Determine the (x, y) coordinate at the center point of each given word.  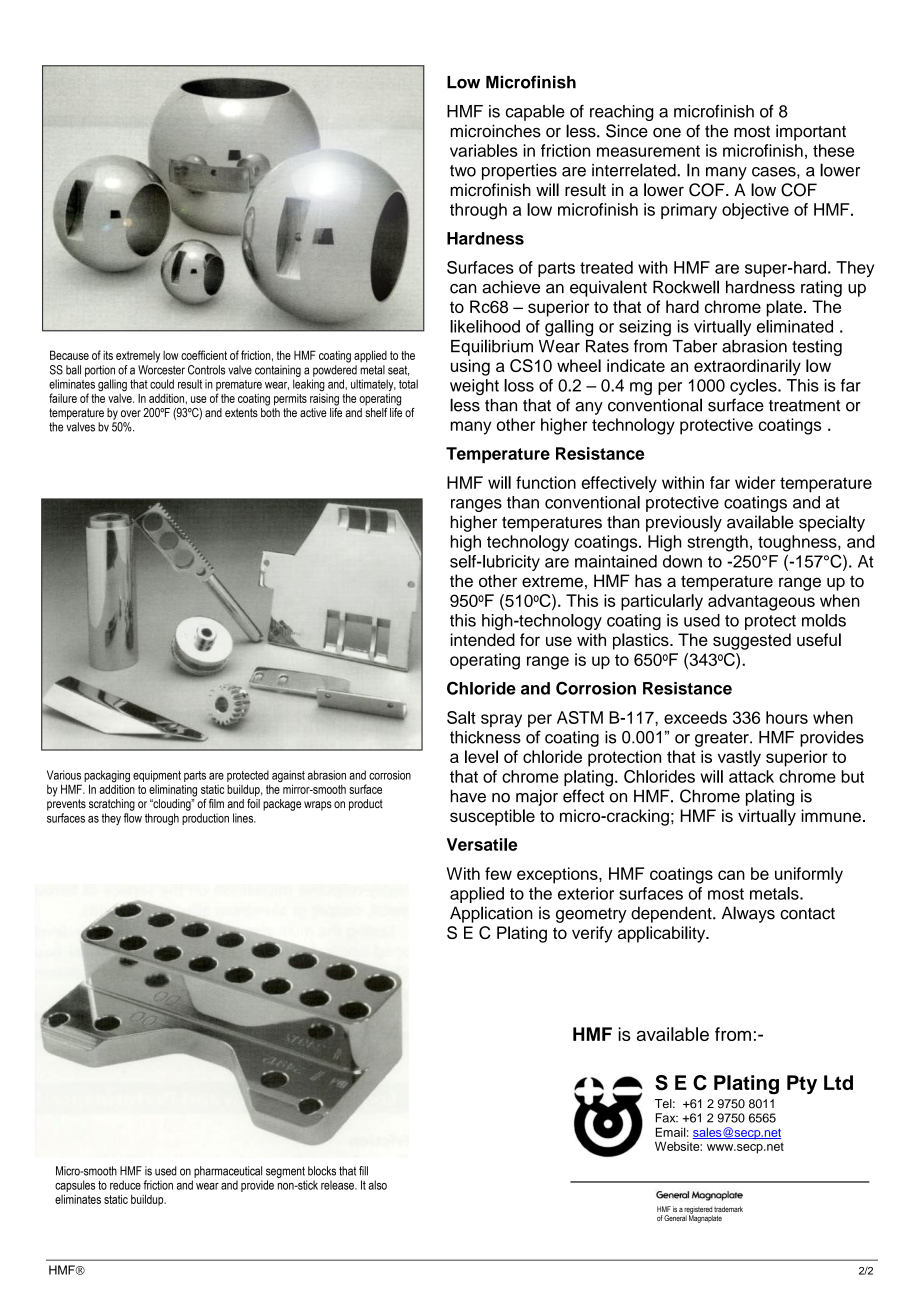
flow (133, 818)
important (811, 132)
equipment (157, 777)
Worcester (161, 370)
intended (483, 639)
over (131, 413)
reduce (125, 1185)
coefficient (204, 355)
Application (491, 914)
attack (751, 776)
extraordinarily (747, 367)
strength (717, 543)
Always (748, 914)
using (470, 367)
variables (484, 150)
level (481, 756)
